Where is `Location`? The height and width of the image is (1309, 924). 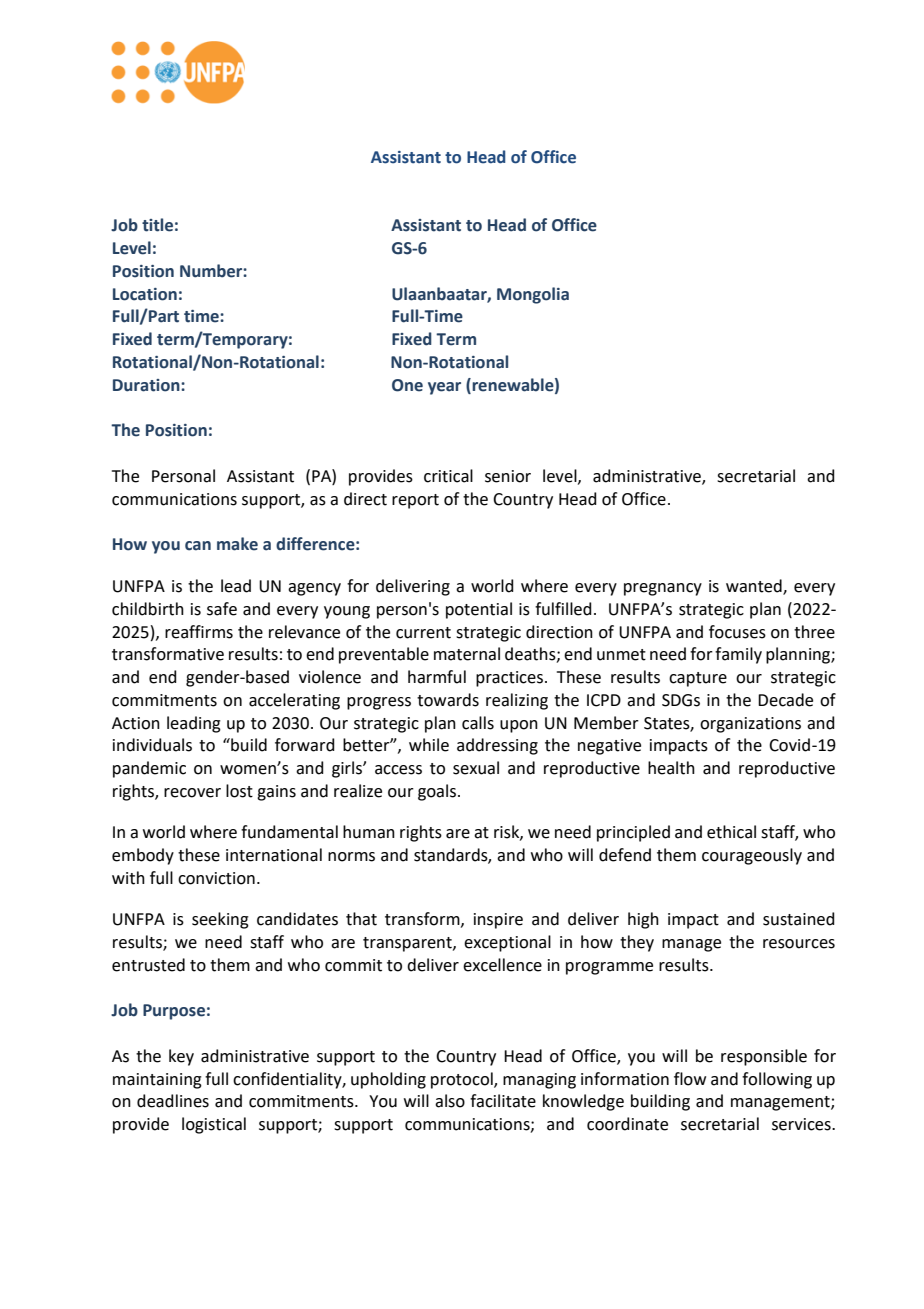 Location is located at coordinates (145, 294).
